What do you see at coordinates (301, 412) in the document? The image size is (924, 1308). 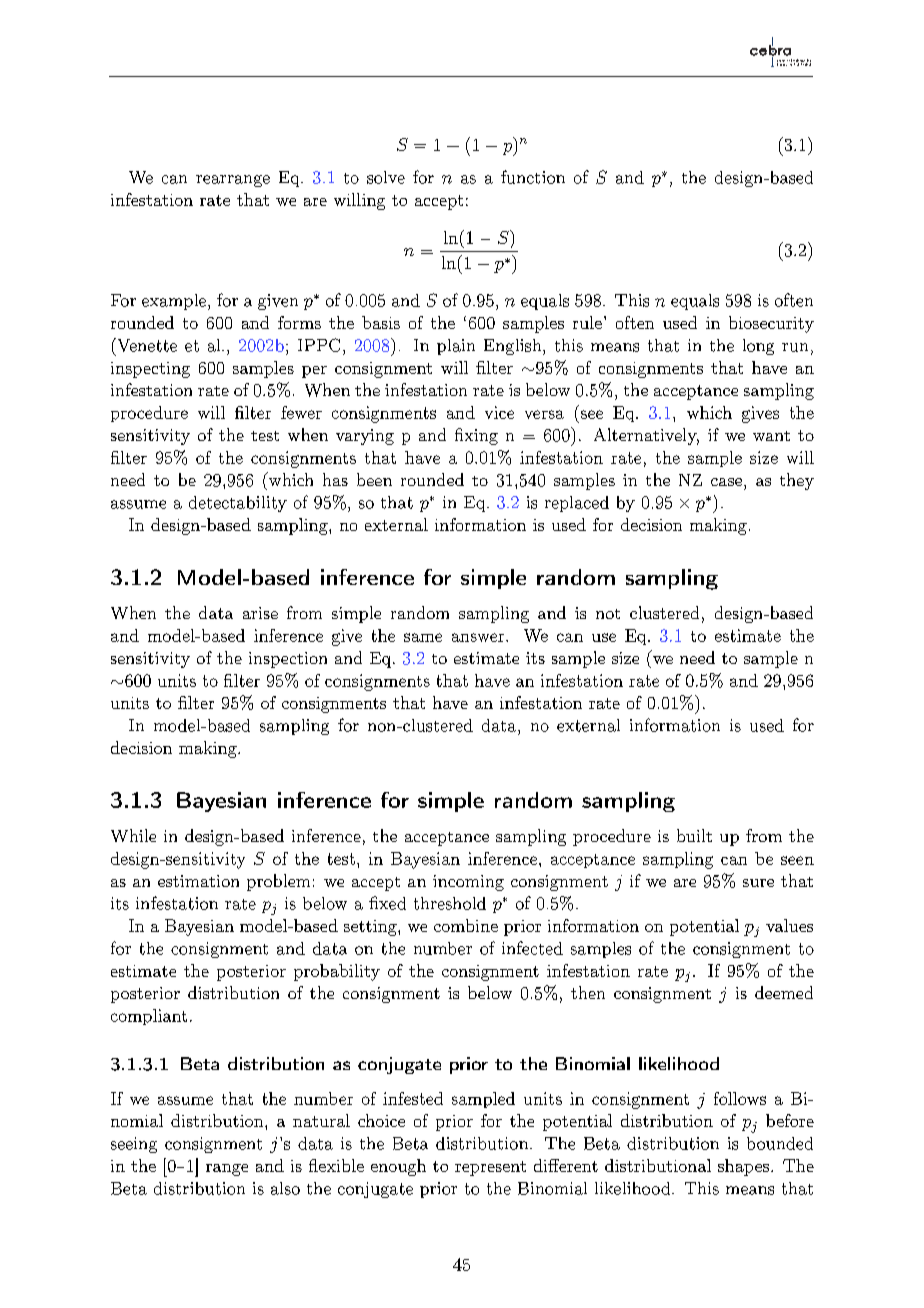 I see `fewer` at bounding box center [301, 412].
